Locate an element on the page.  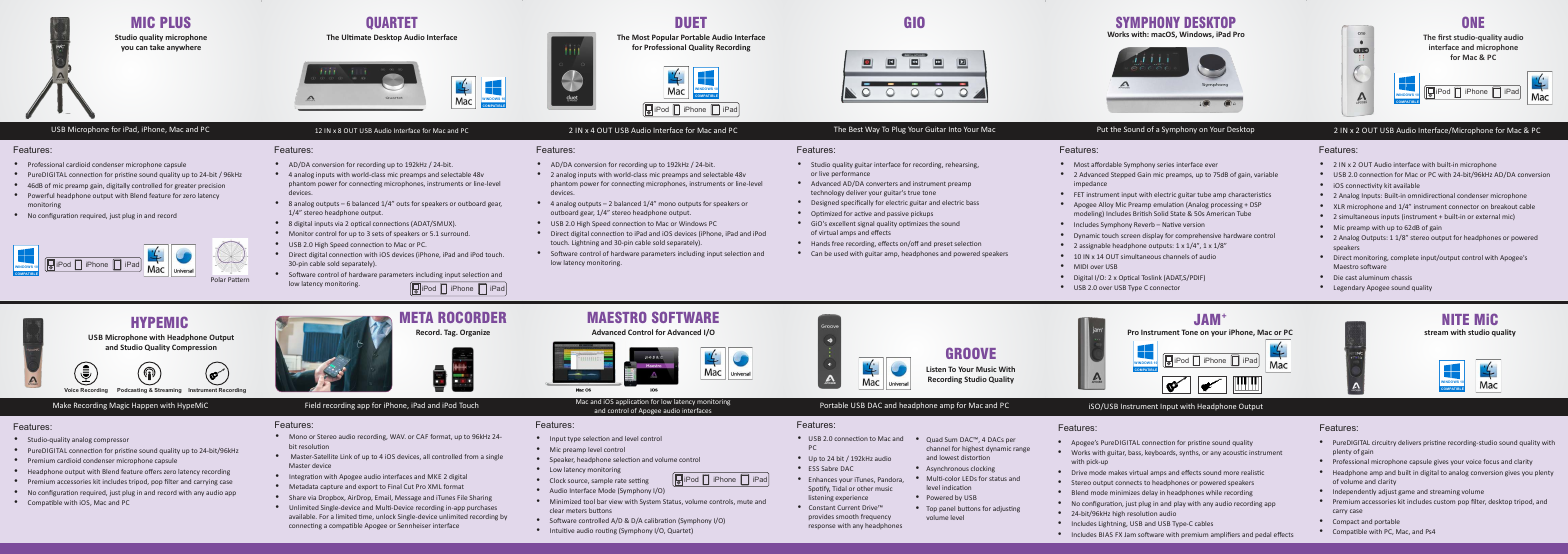
Into is located at coordinates (955, 129).
